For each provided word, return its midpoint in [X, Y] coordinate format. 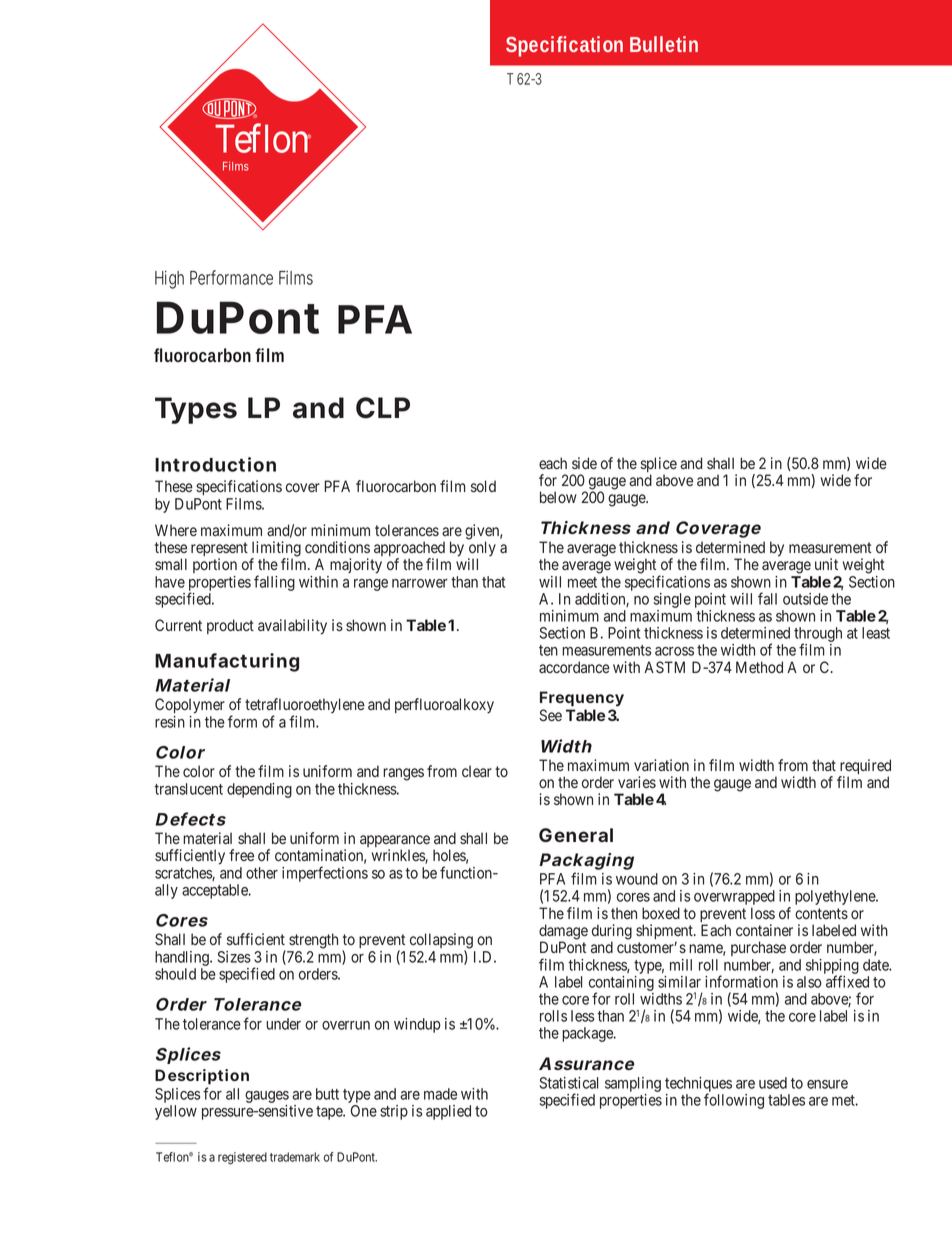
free [241, 855]
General [576, 835]
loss [763, 913]
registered [242, 1158]
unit [826, 564]
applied [448, 1112]
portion [215, 565]
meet [582, 582]
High [169, 280]
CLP [383, 408]
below [558, 497]
